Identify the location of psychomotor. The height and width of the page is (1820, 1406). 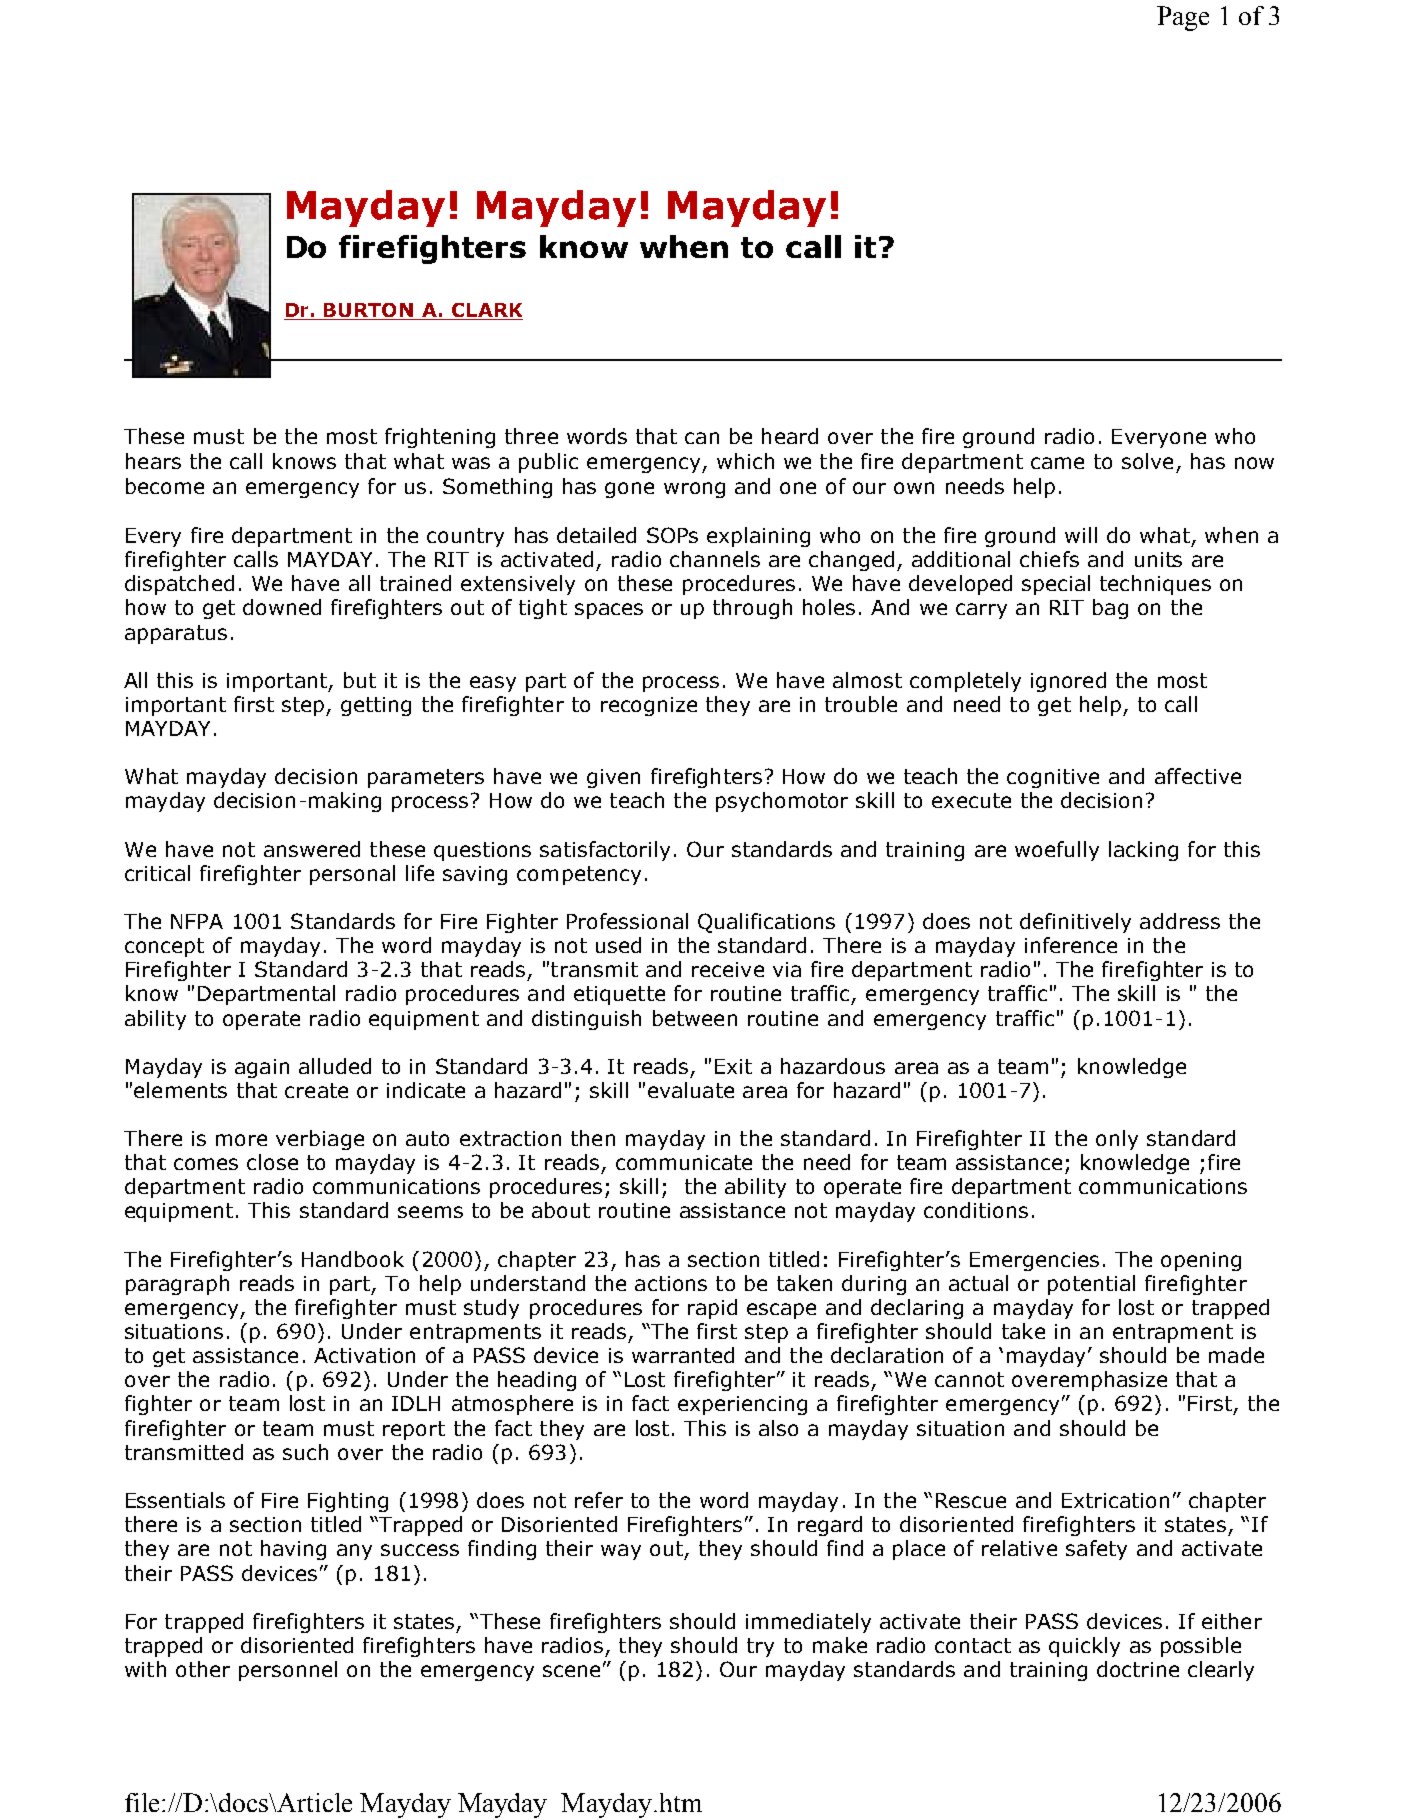
(782, 802).
